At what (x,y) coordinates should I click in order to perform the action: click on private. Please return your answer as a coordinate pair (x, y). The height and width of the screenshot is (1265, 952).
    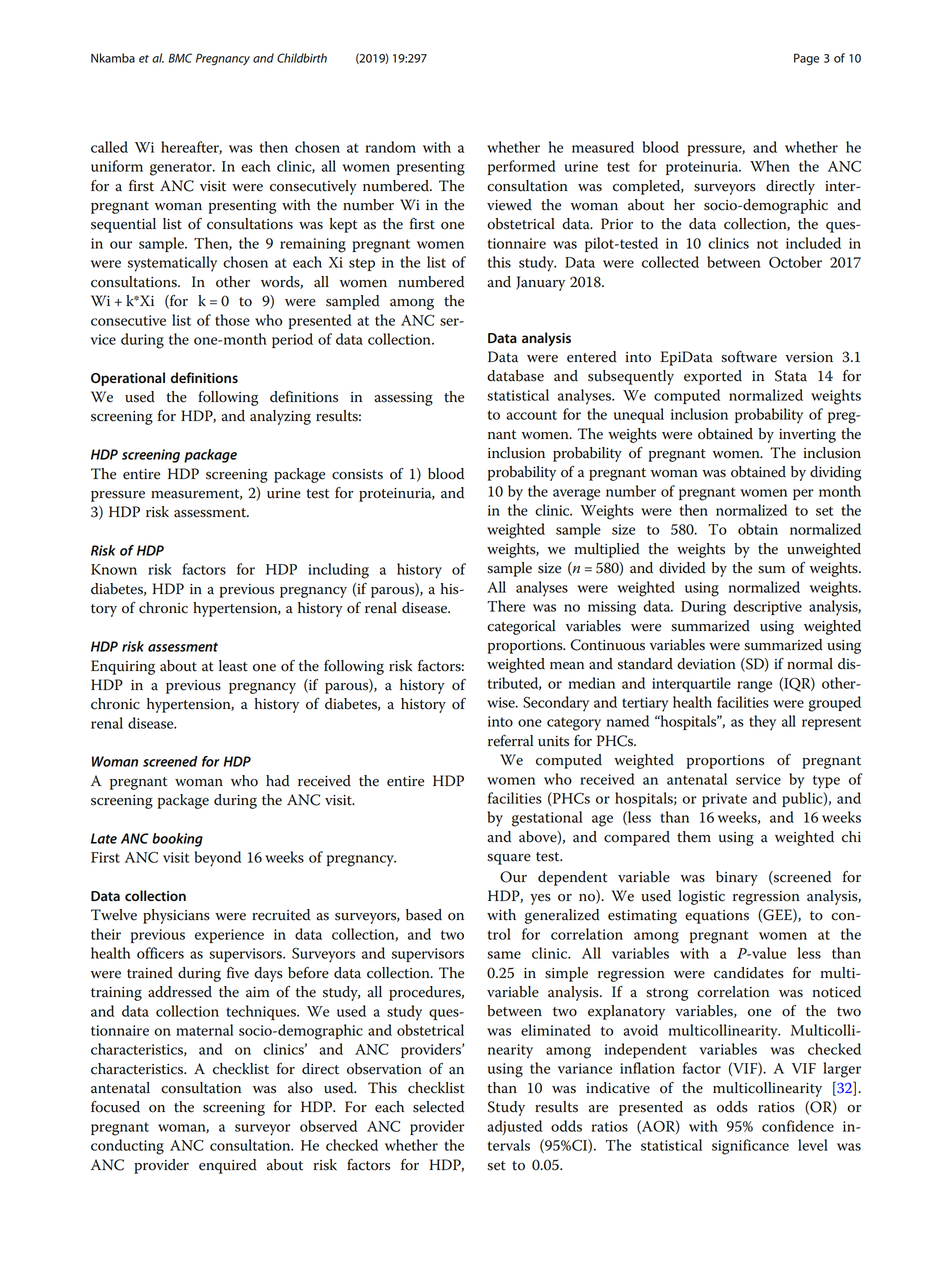
    Looking at the image, I should click on (724, 800).
